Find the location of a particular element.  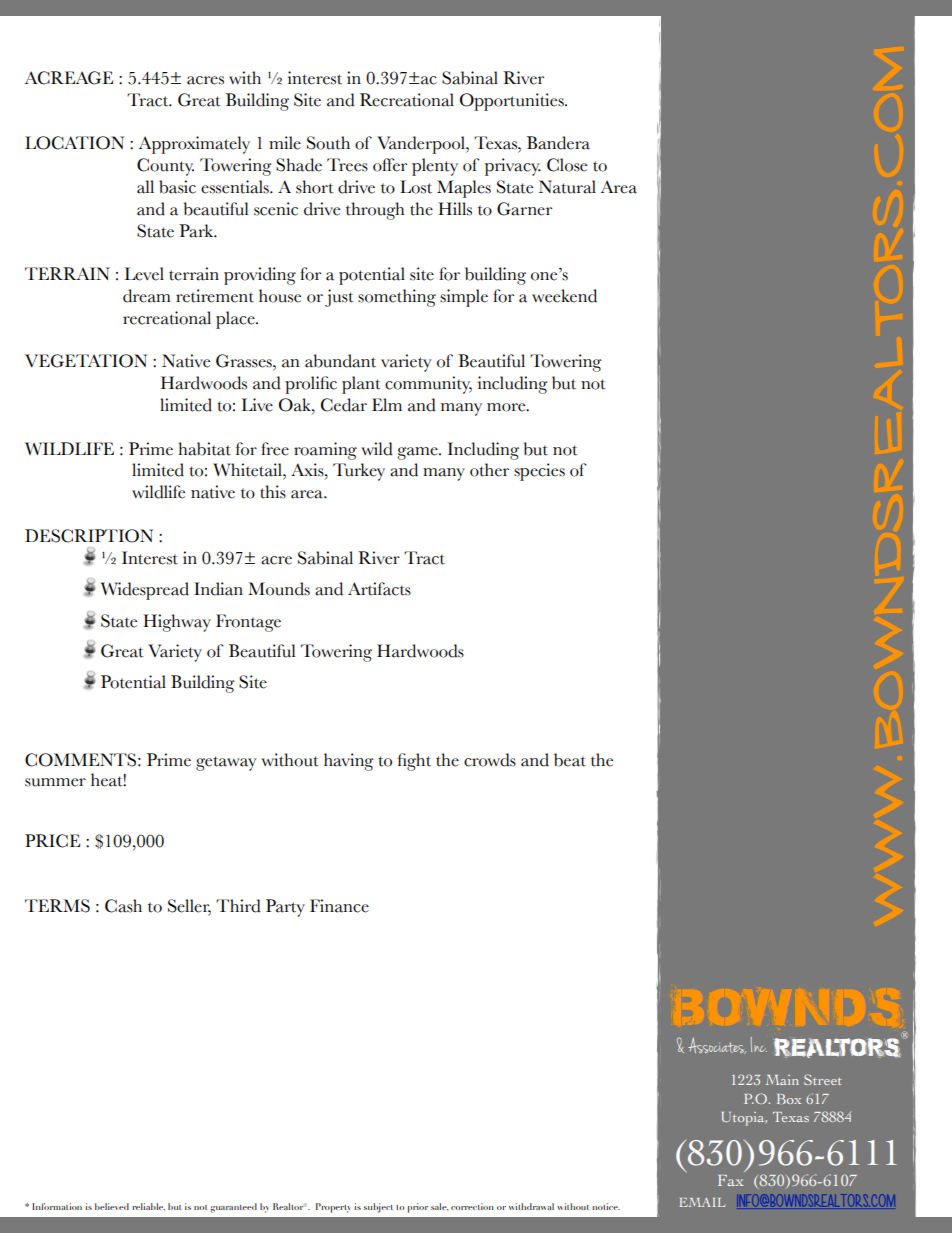

Close is located at coordinates (567, 165).
